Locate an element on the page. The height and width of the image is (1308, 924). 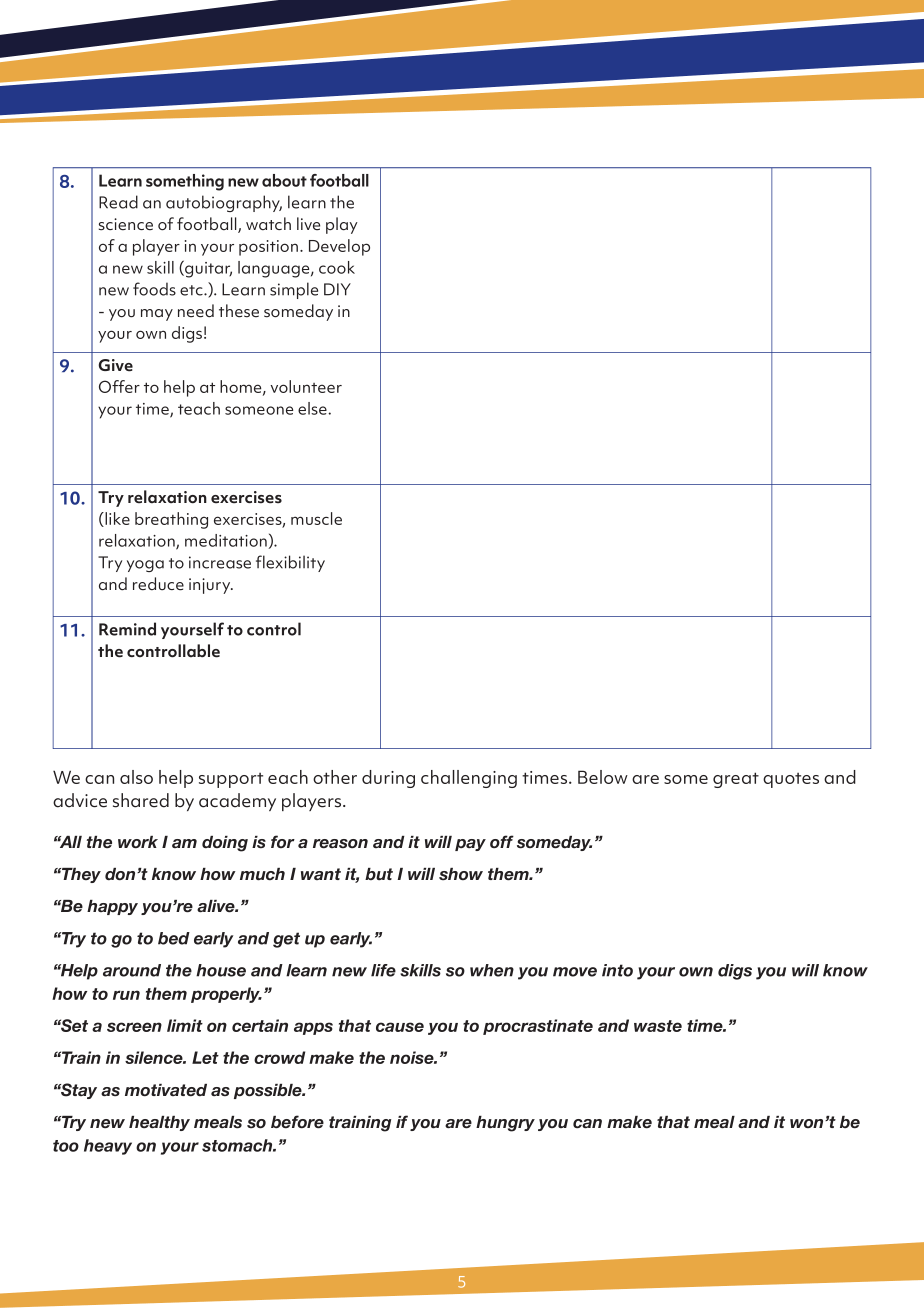
muscle is located at coordinates (316, 518).
